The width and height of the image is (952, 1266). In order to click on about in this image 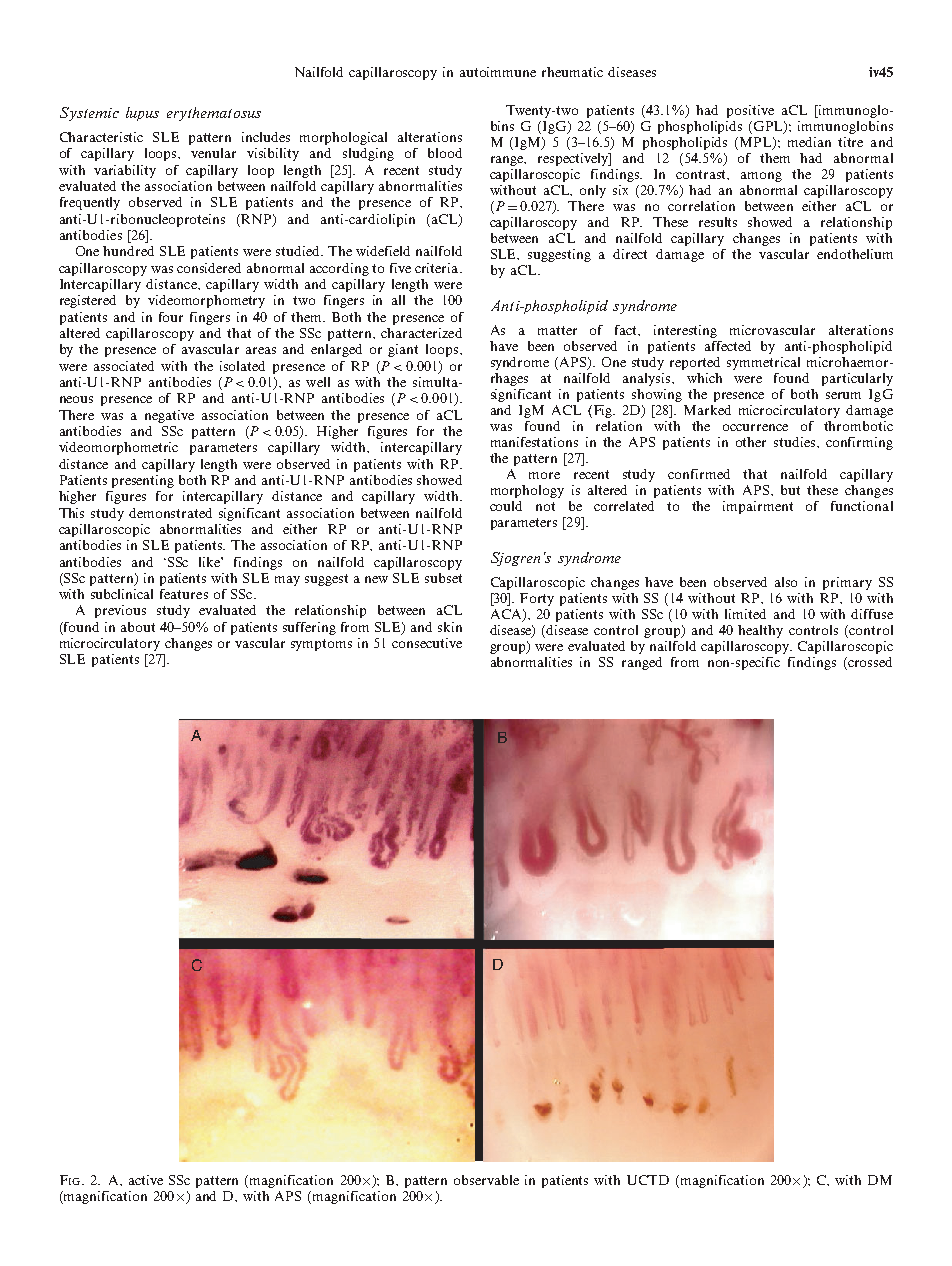, I will do `click(138, 627)`.
